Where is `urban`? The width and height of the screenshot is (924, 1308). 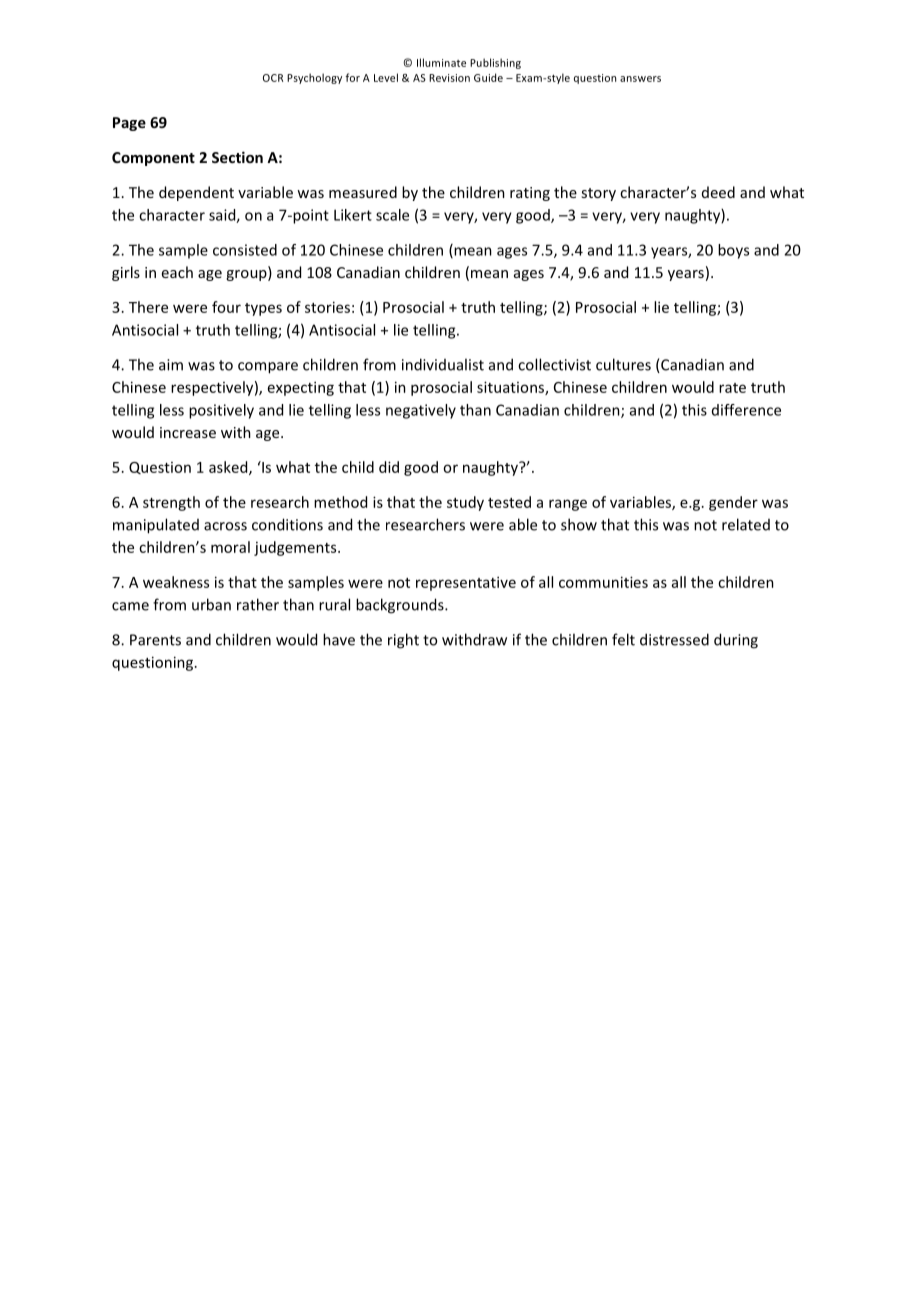
urban is located at coordinates (211, 604).
